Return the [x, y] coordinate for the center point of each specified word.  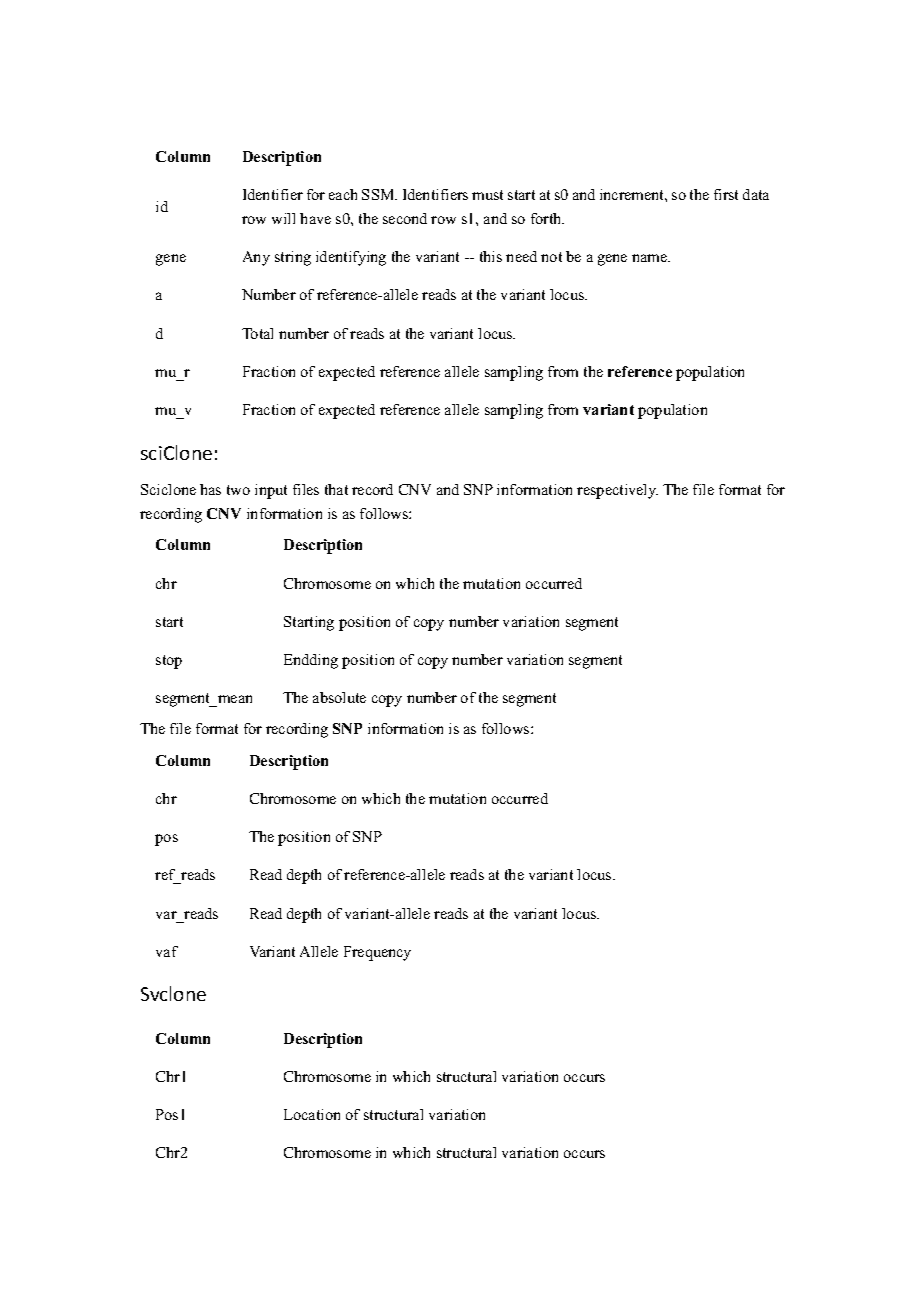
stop [169, 662]
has [210, 489]
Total [257, 333]
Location [312, 1114]
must [487, 195]
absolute [339, 697]
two [238, 490]
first [726, 194]
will [283, 218]
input [271, 491]
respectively [617, 491]
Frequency [377, 953]
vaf [167, 951]
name [651, 258]
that [336, 489]
